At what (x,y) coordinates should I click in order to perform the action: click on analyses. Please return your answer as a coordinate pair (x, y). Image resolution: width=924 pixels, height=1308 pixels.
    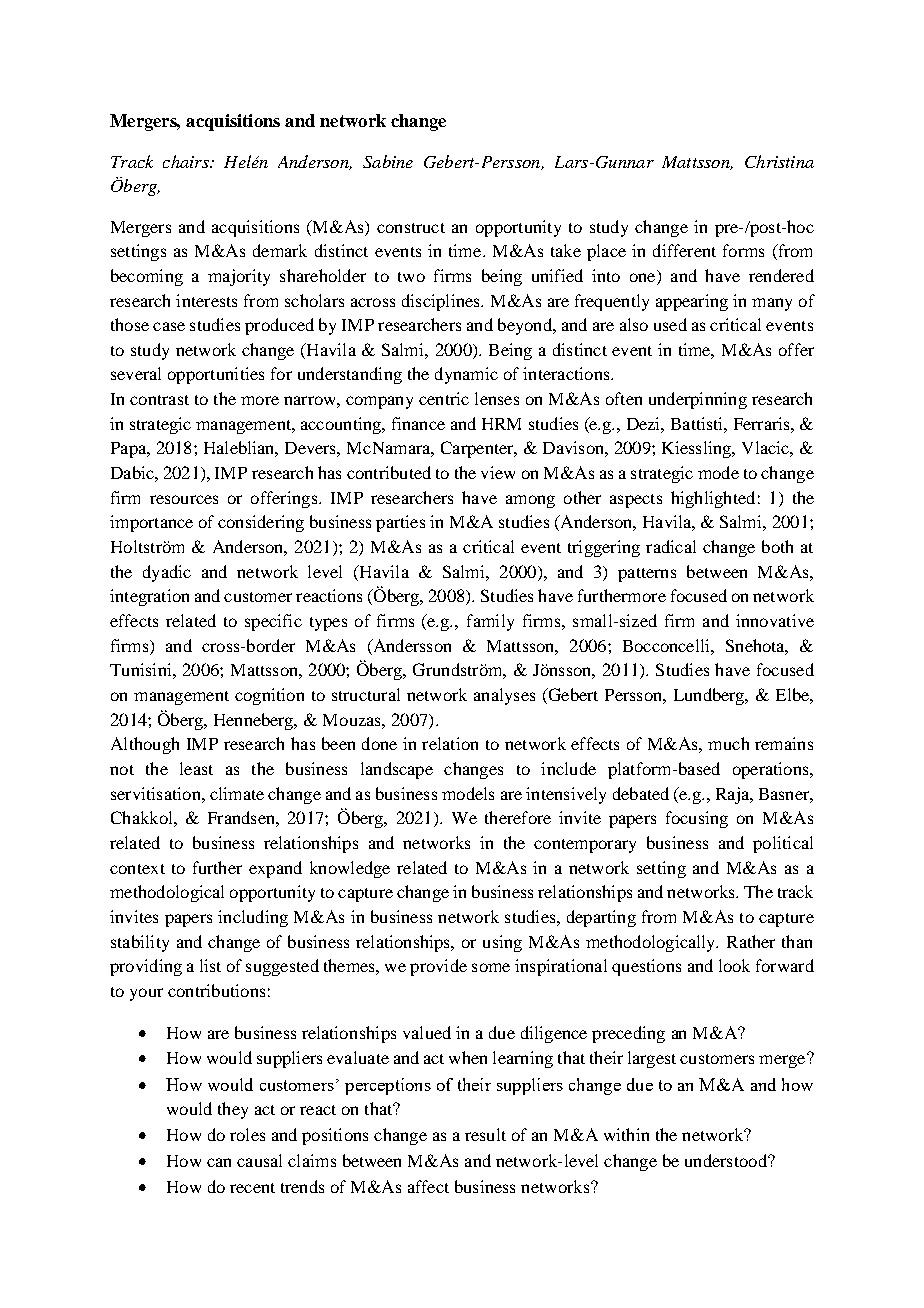
    Looking at the image, I should click on (504, 696).
